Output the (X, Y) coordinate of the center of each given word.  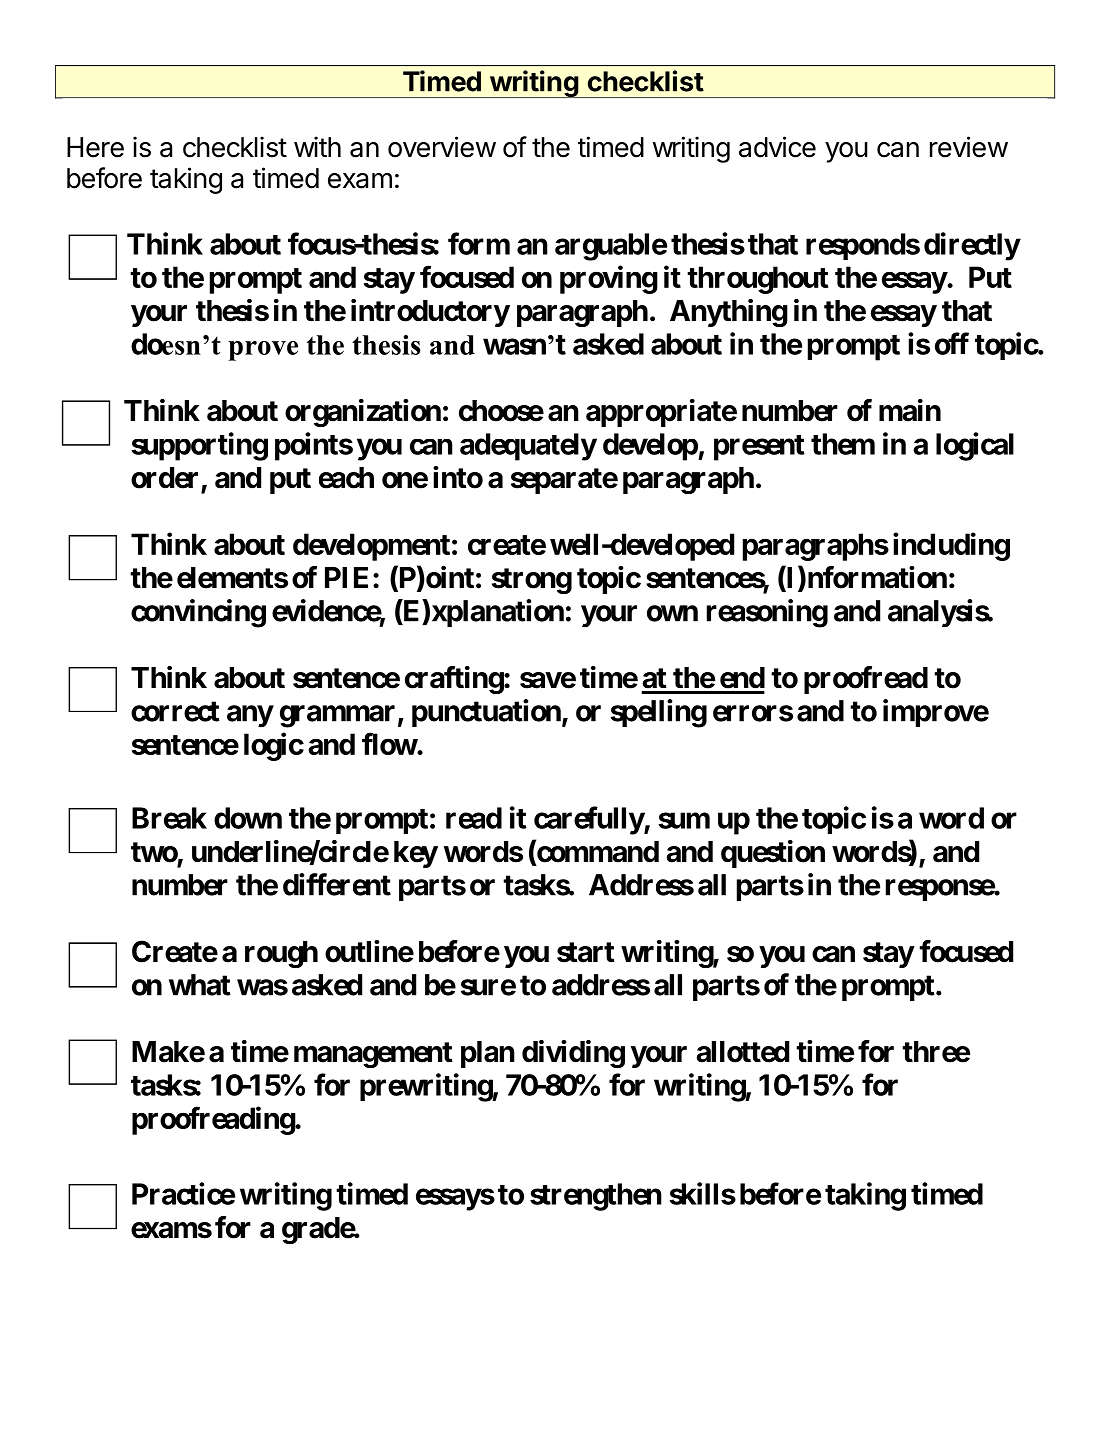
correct (175, 711)
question (773, 854)
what (200, 985)
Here (95, 147)
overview (442, 147)
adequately (528, 447)
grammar (337, 716)
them (843, 444)
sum (684, 820)
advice (777, 147)
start (586, 952)
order (164, 478)
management (373, 1055)
